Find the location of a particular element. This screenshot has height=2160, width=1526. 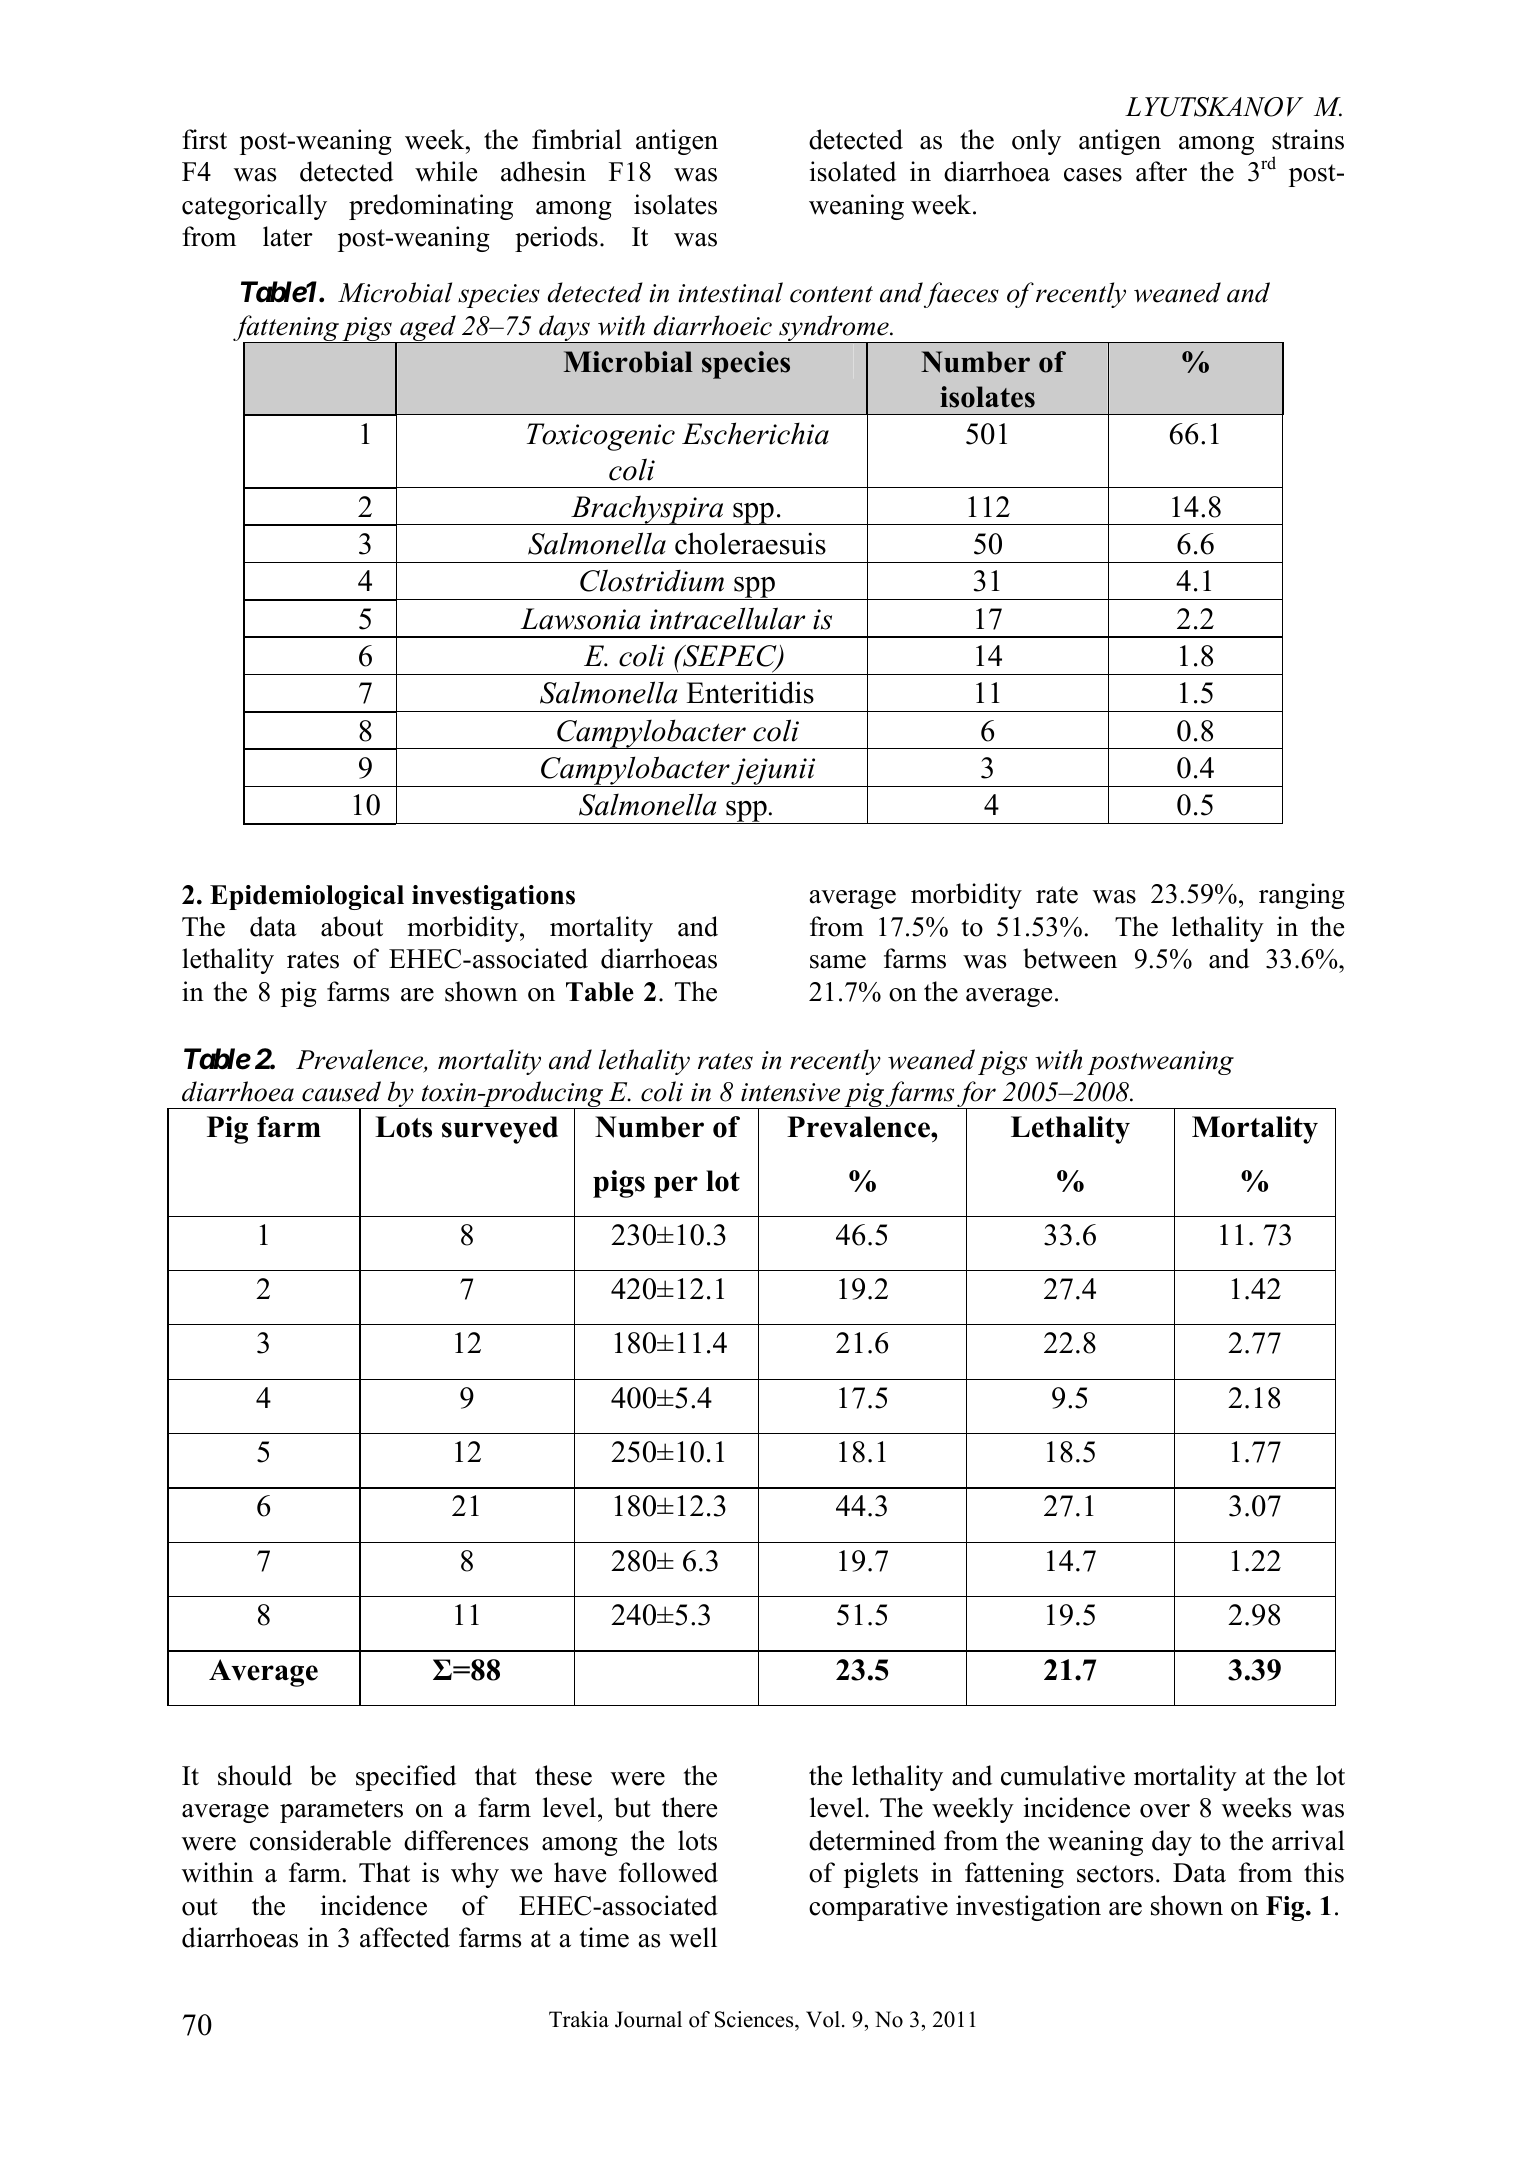

Sciences is located at coordinates (755, 2021).
